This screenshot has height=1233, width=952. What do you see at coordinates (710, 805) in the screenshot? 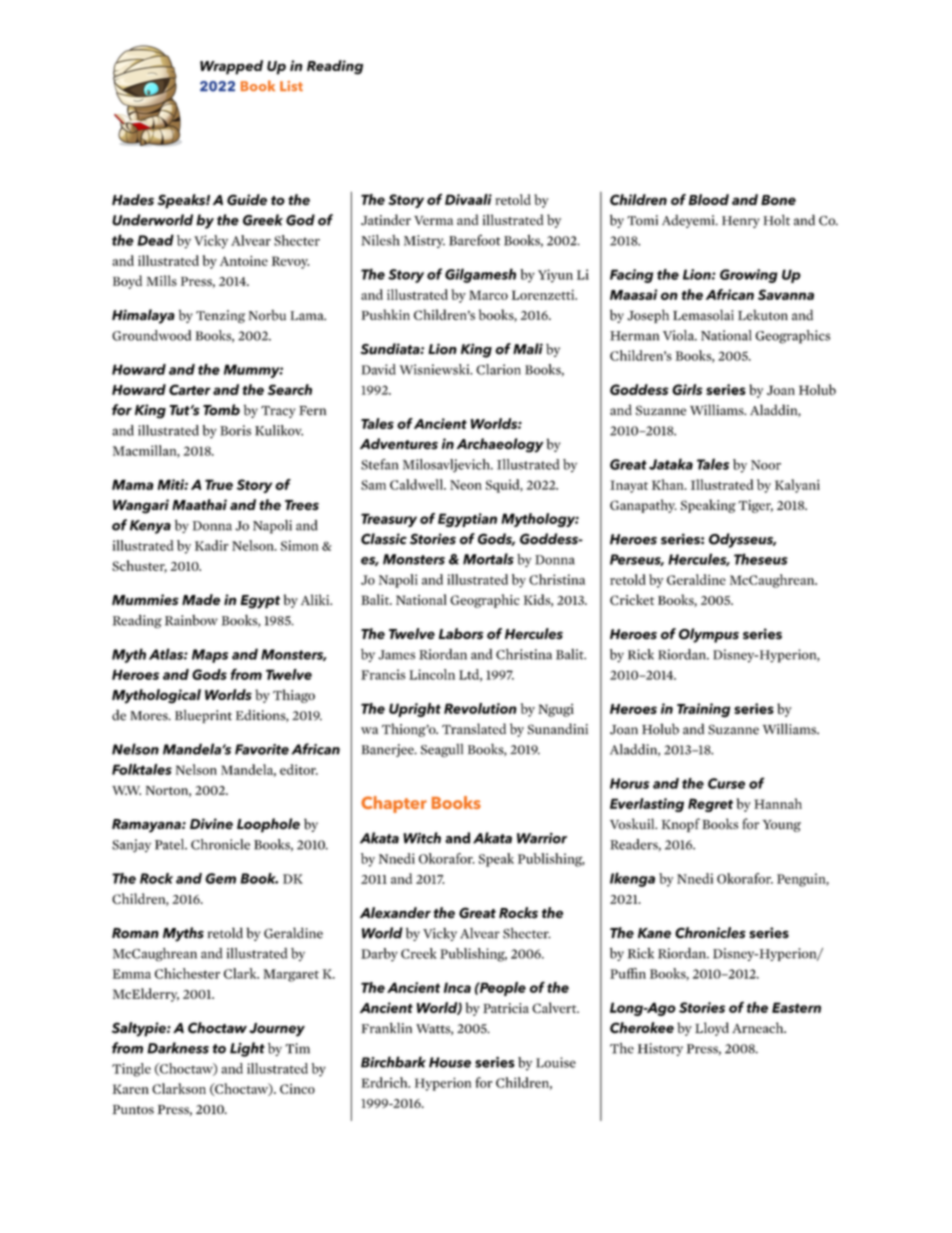
I see `Regret` at bounding box center [710, 805].
